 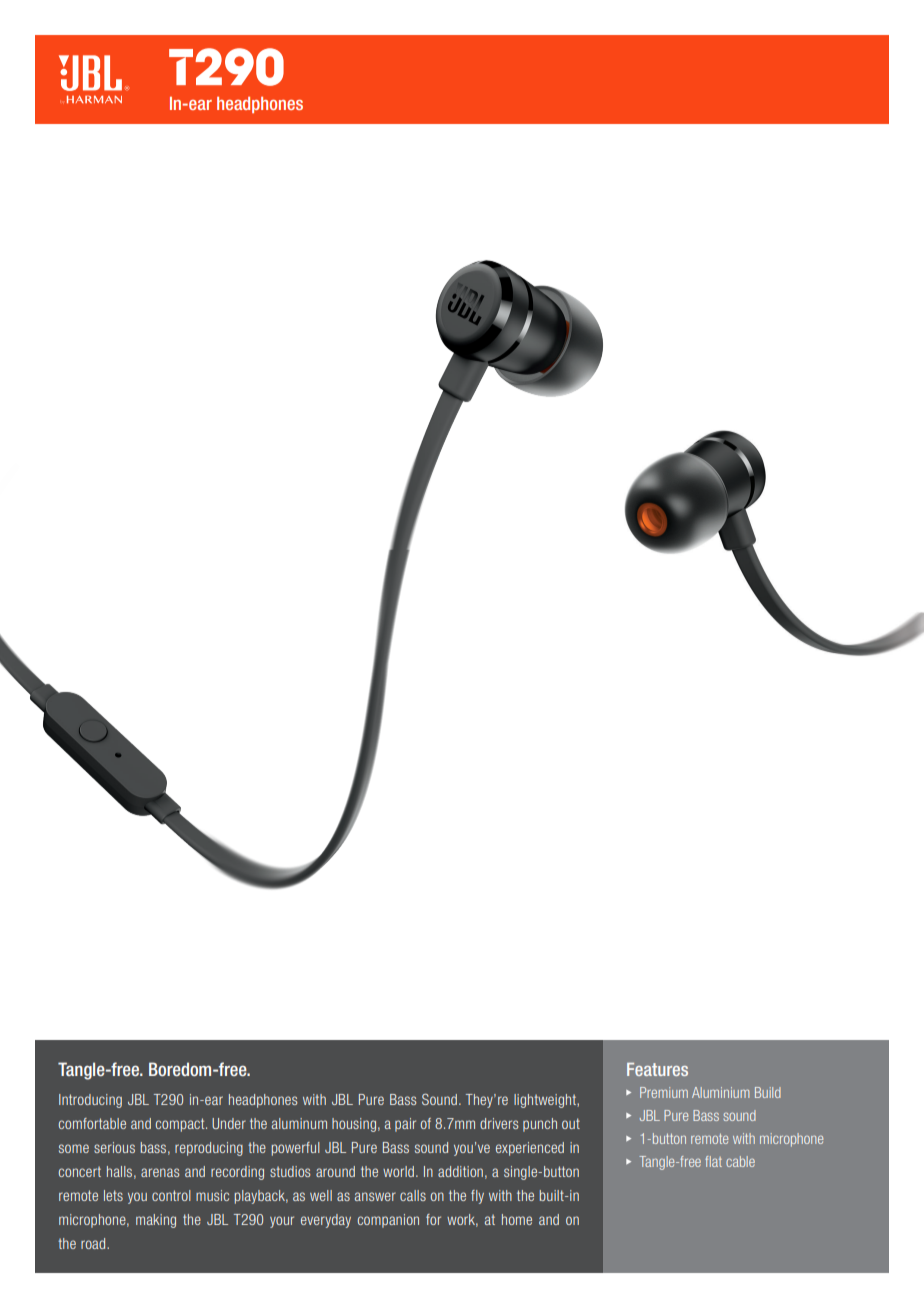 I want to click on world, so click(x=398, y=1171).
